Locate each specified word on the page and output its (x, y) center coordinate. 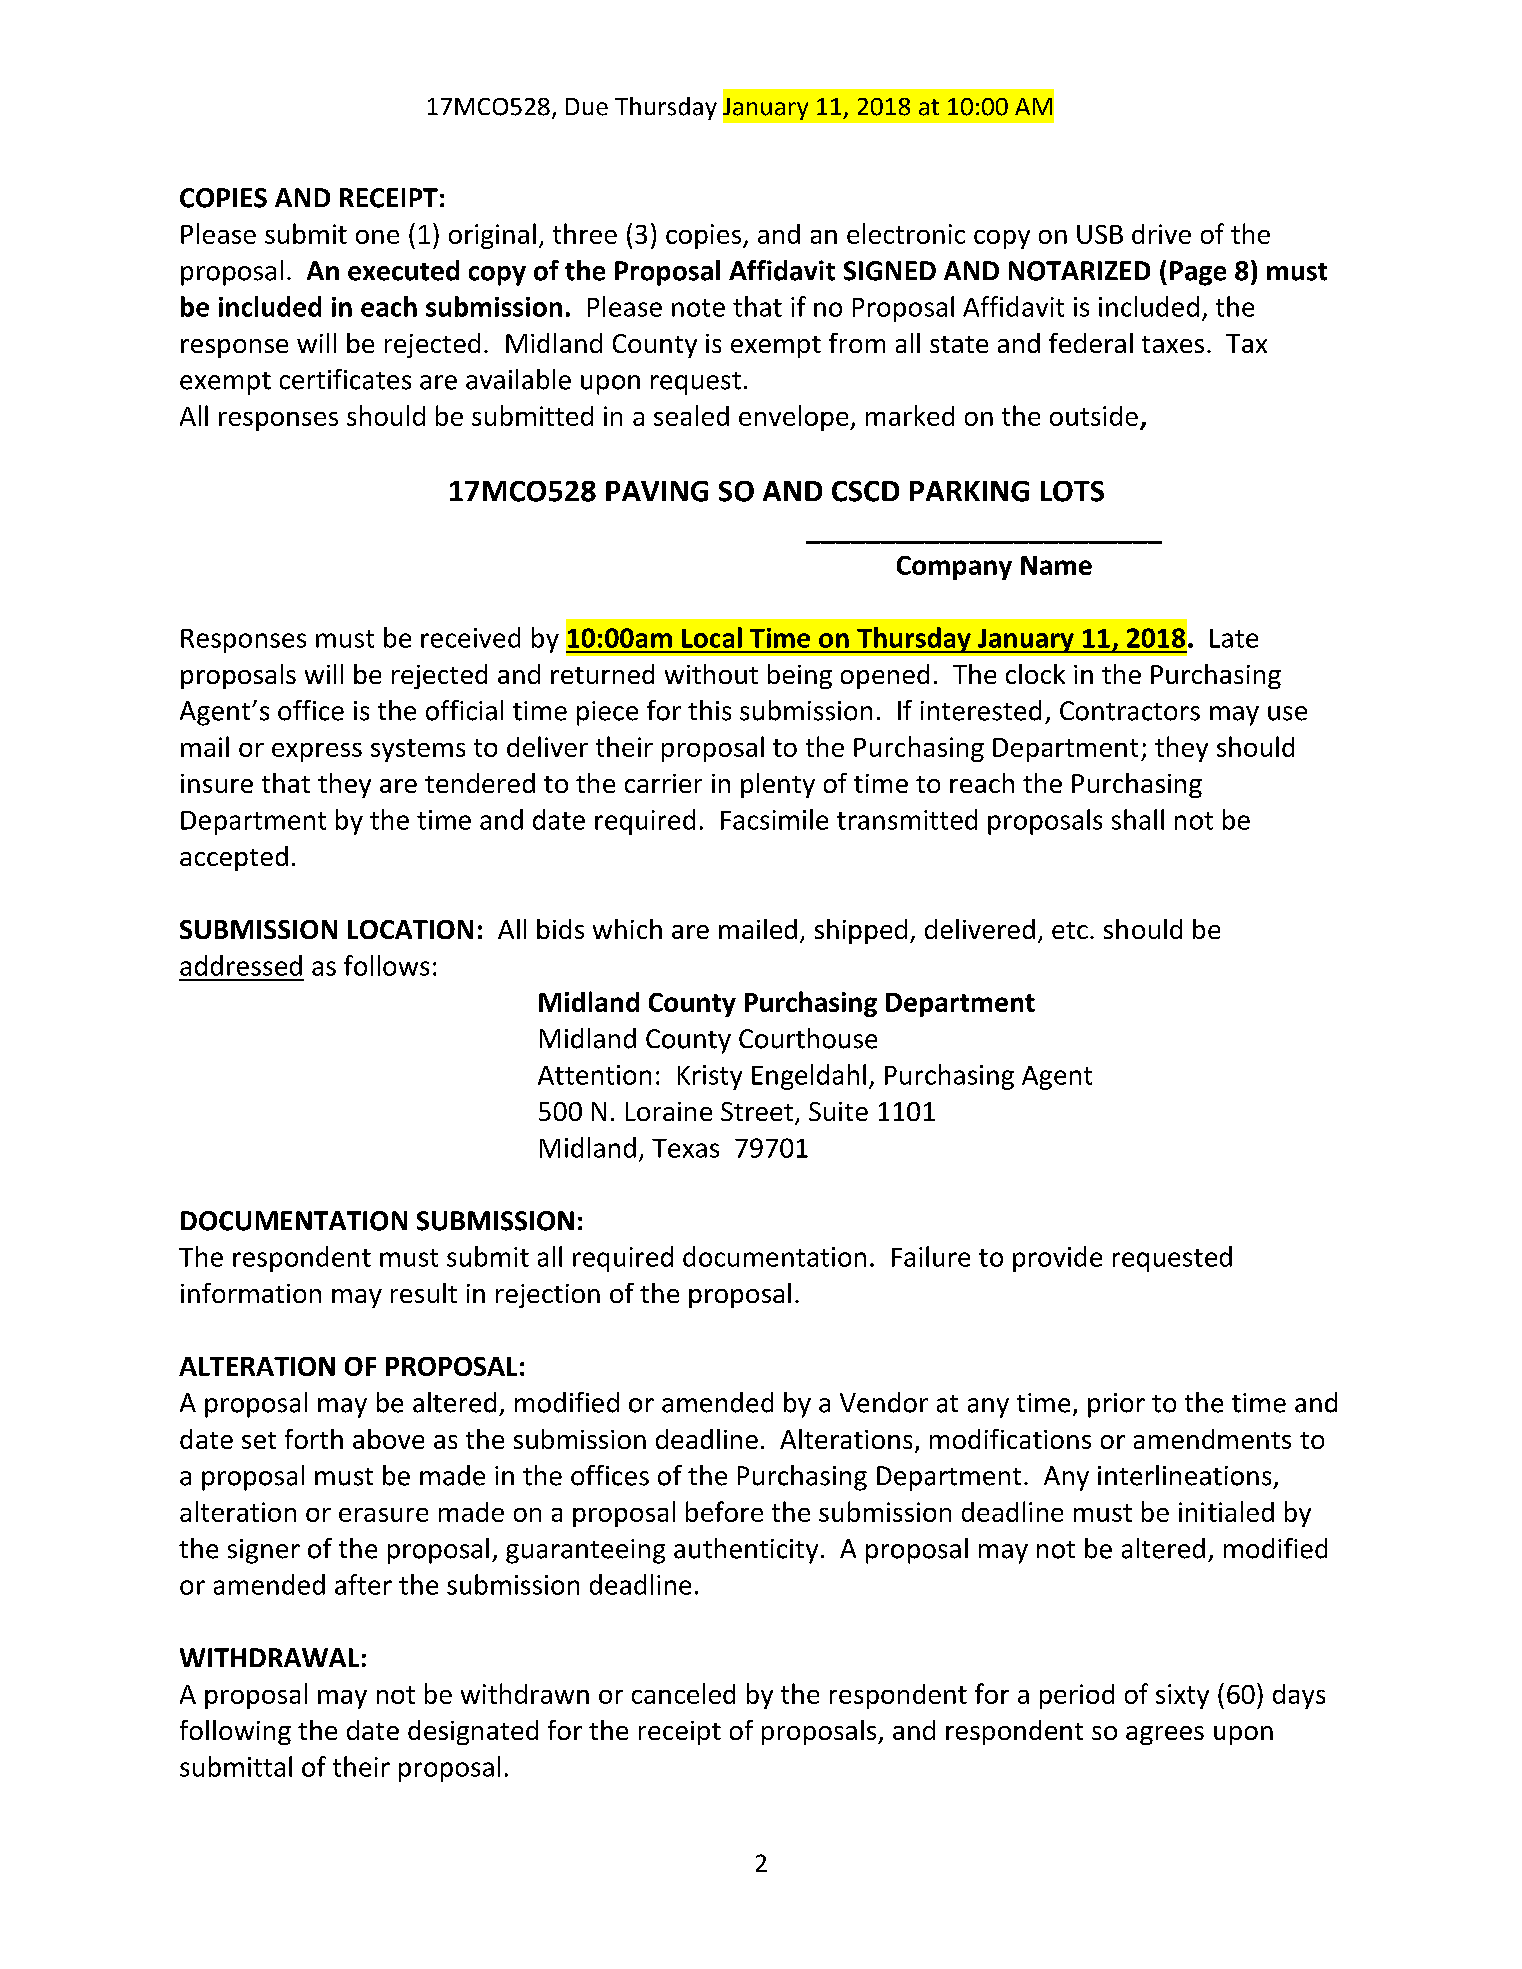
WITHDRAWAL (269, 1657)
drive (1161, 234)
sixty (1182, 1696)
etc (1070, 930)
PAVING (657, 491)
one (377, 237)
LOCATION (410, 929)
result (424, 1293)
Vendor (884, 1402)
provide (1057, 1259)
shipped (861, 931)
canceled (683, 1693)
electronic (906, 233)
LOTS (1072, 491)
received (470, 637)
